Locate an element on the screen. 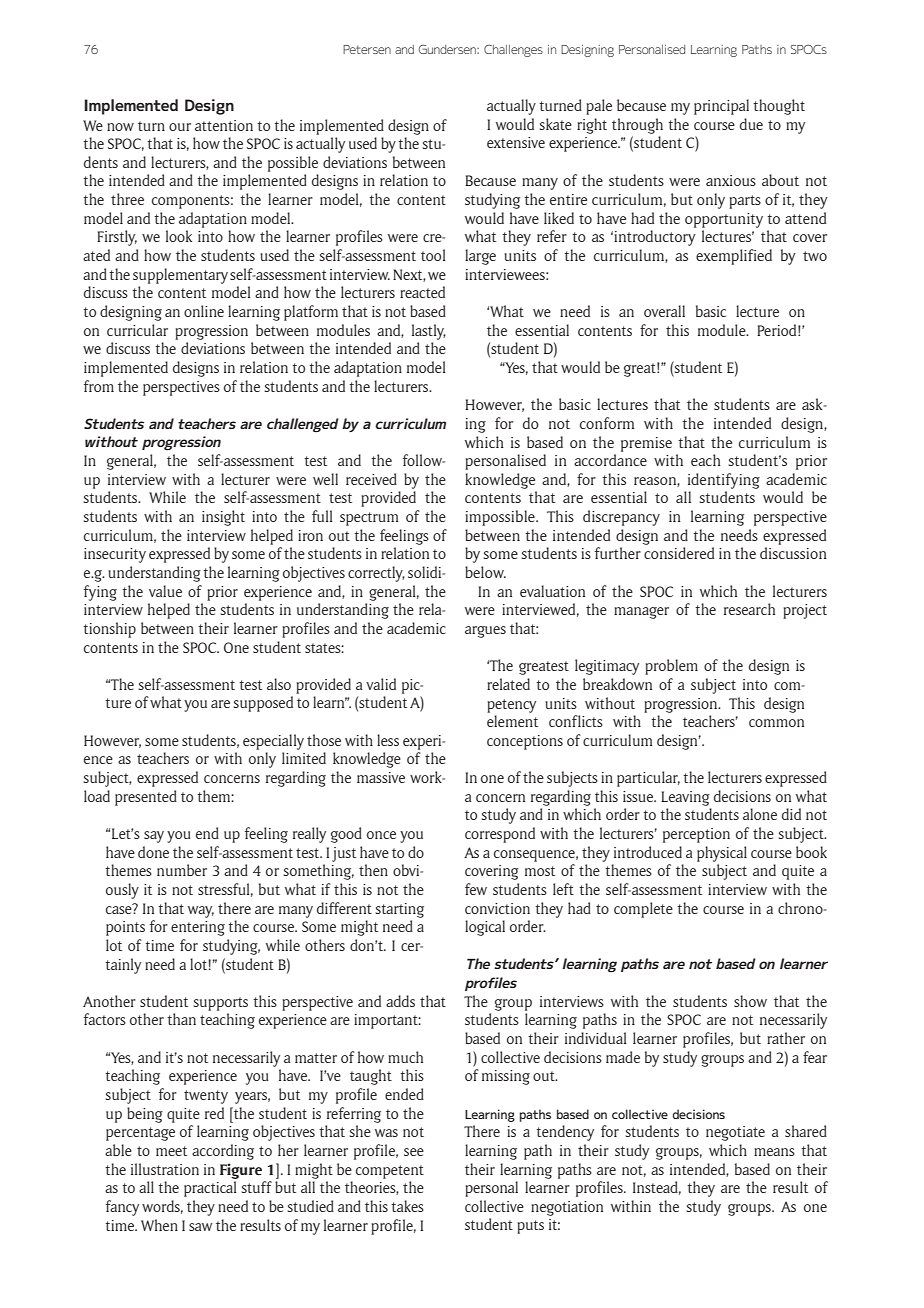 The width and height of the screenshot is (924, 1308). Challenges is located at coordinates (513, 51).
